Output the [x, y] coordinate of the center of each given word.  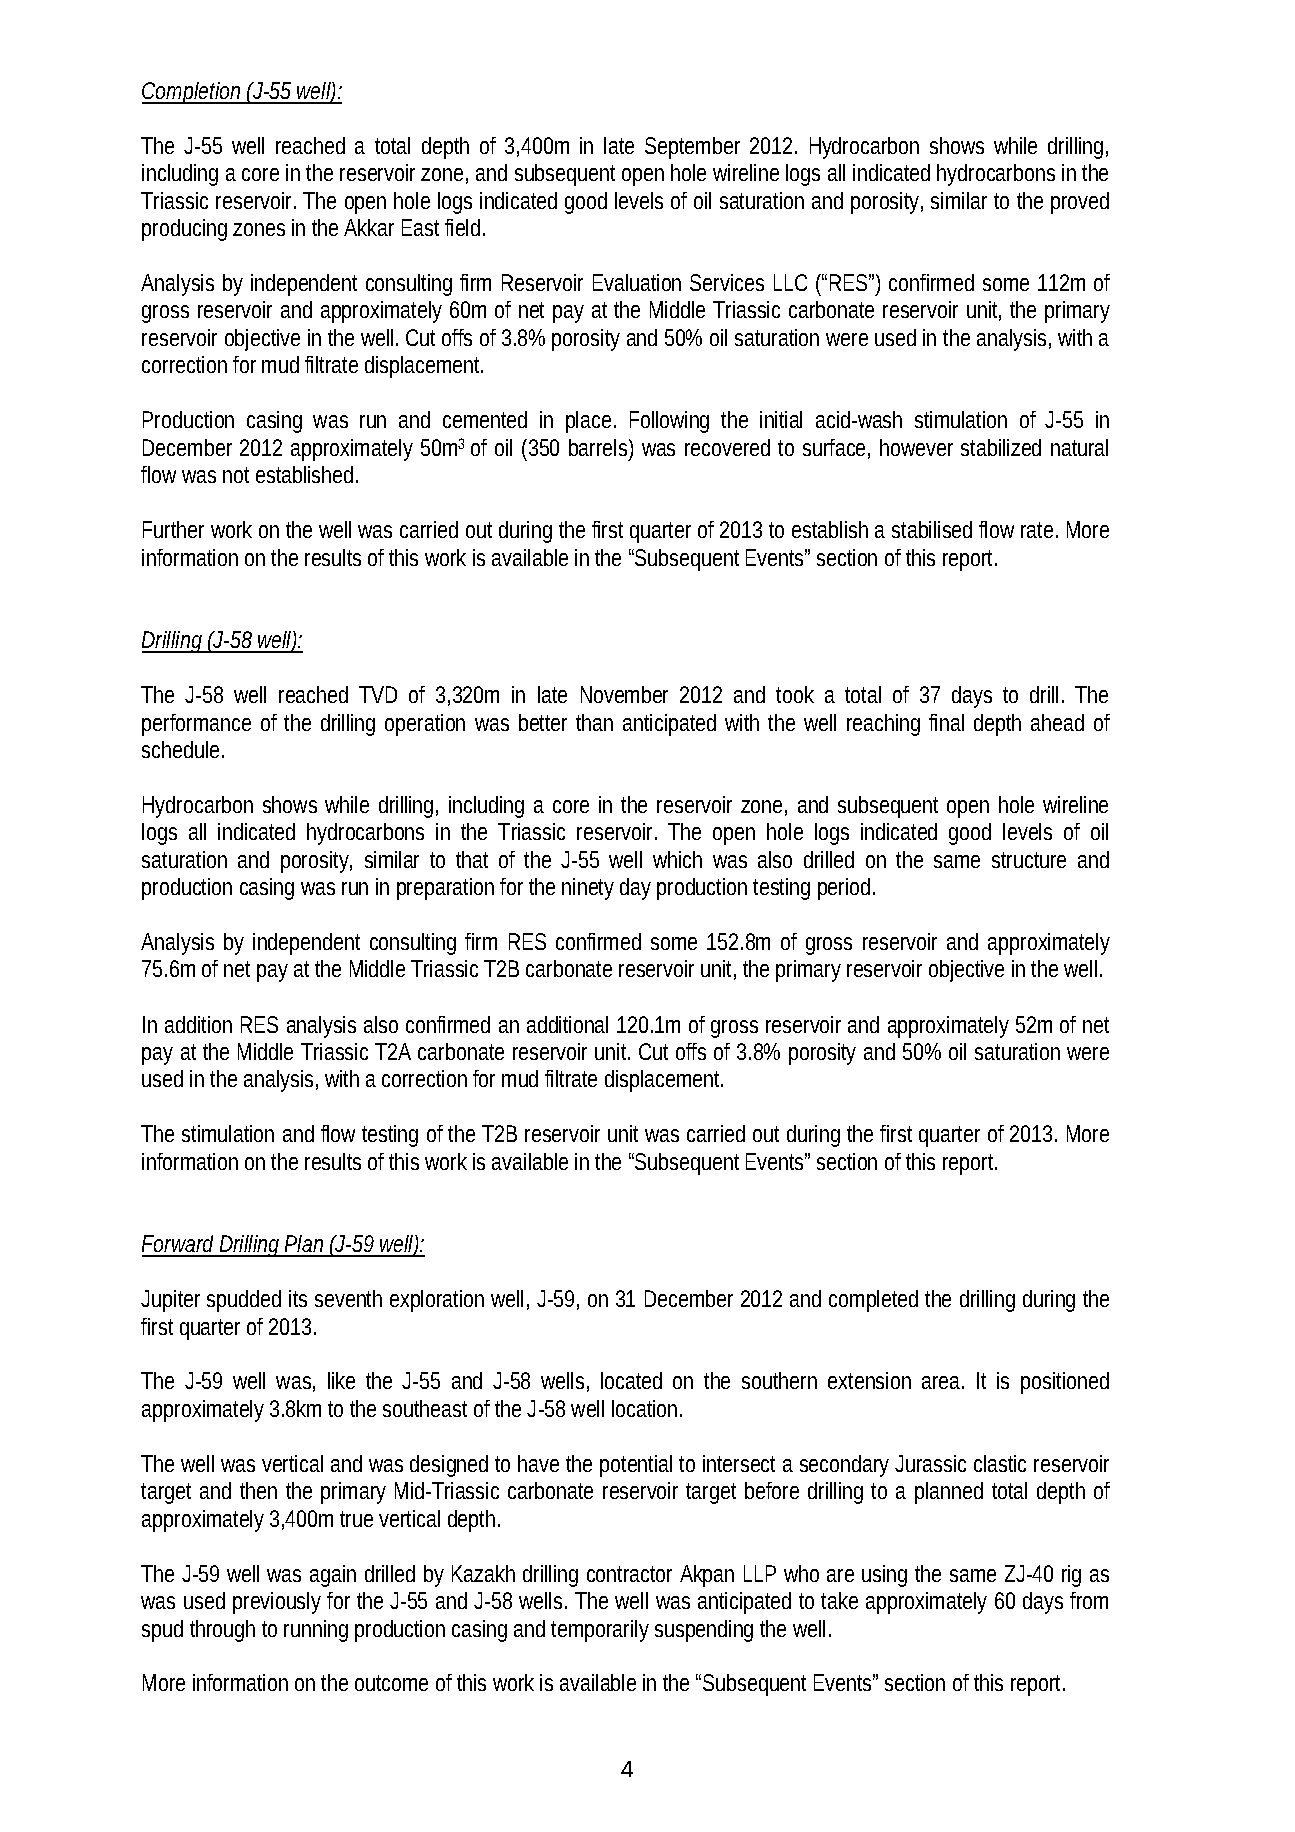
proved [1080, 203]
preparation [449, 889]
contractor [629, 1574]
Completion [194, 93]
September [692, 148]
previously [280, 1603]
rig [1071, 1576]
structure [1029, 860]
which [677, 859]
